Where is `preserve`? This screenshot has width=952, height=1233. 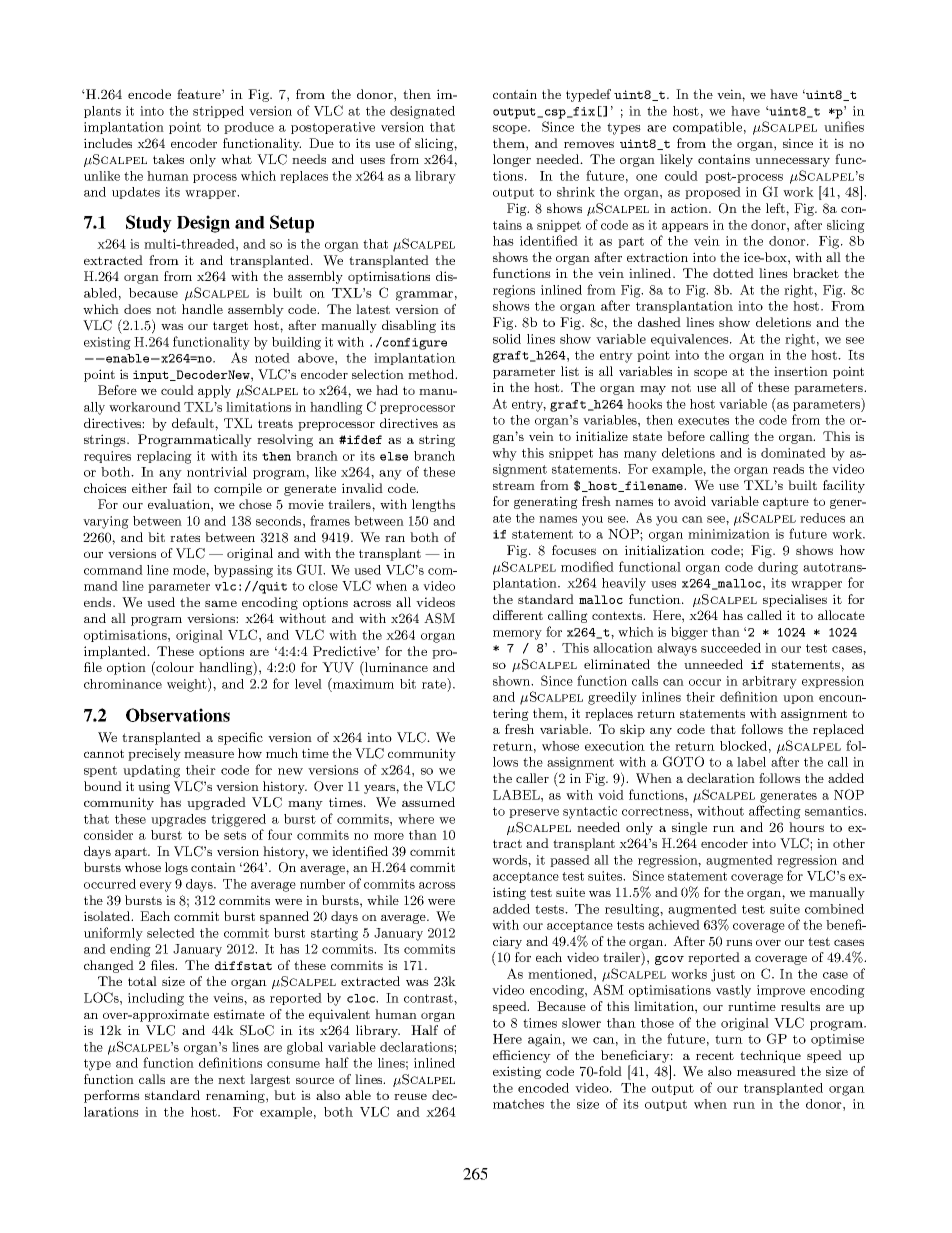 preserve is located at coordinates (534, 813).
